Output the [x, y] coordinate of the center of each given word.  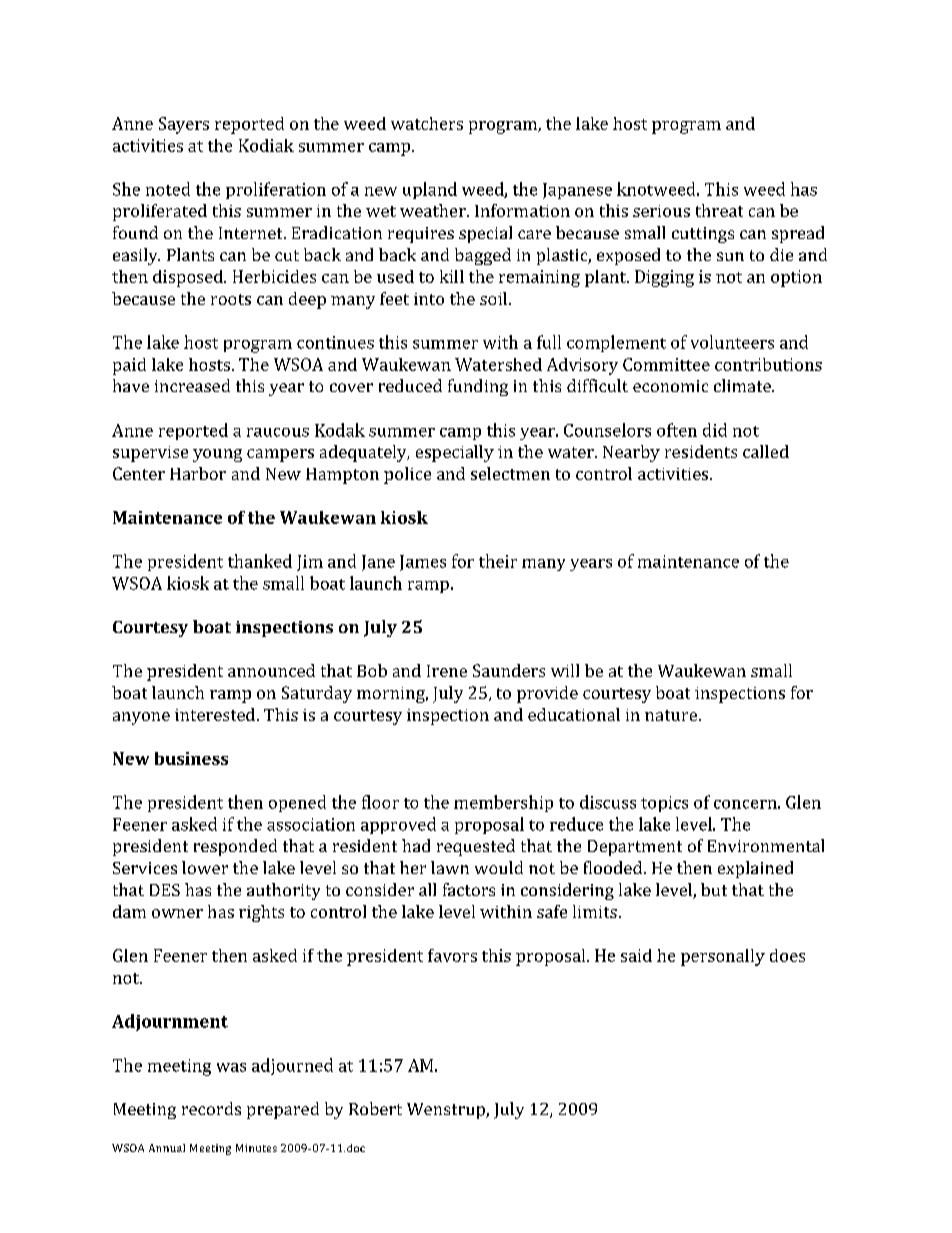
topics [664, 804]
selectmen [510, 473]
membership [503, 803]
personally [723, 957]
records [211, 1108]
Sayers [184, 125]
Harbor [198, 473]
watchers [427, 123]
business [191, 758]
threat [719, 210]
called [766, 451]
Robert [375, 1108]
